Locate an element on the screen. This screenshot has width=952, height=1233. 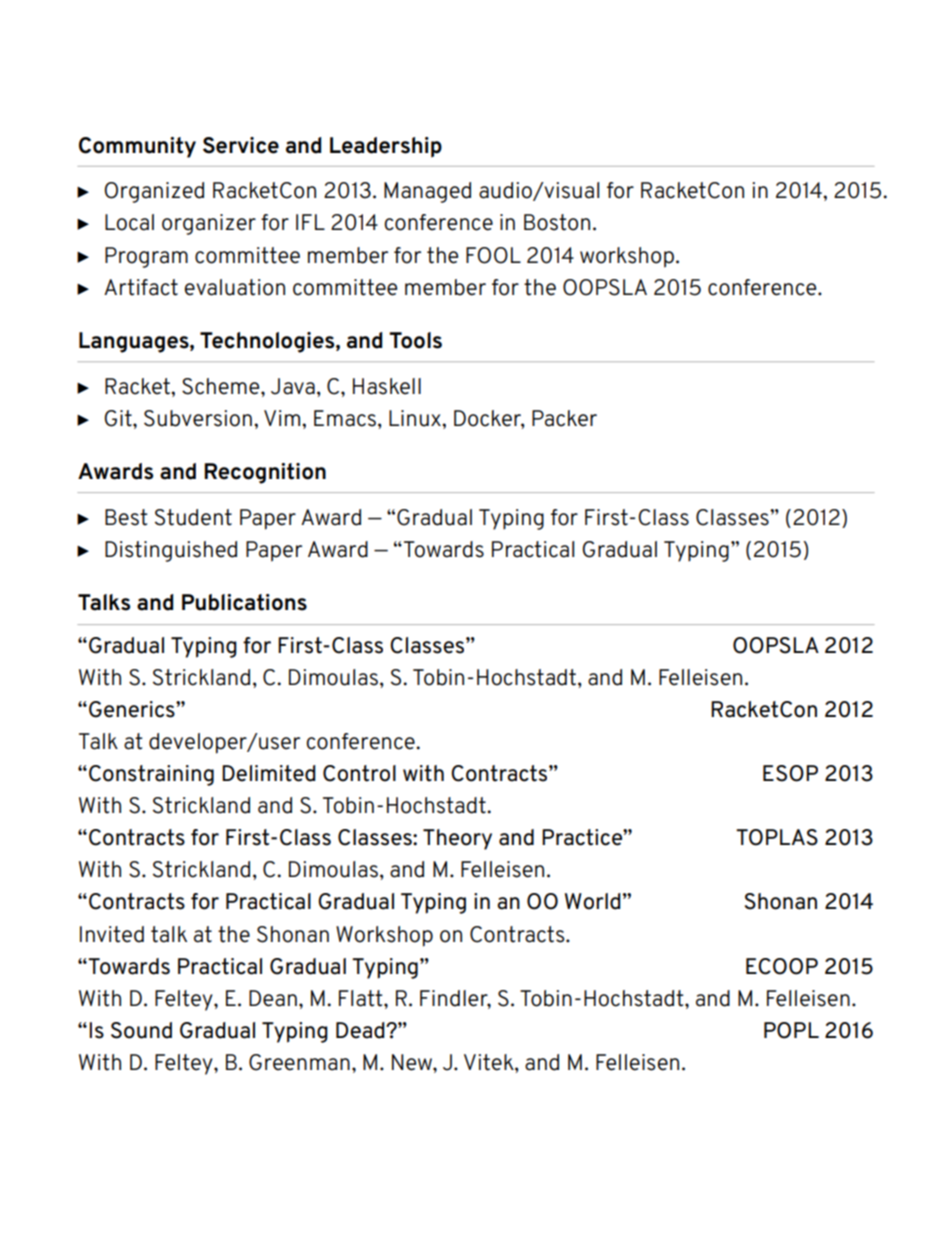
Dead is located at coordinates (361, 1030).
